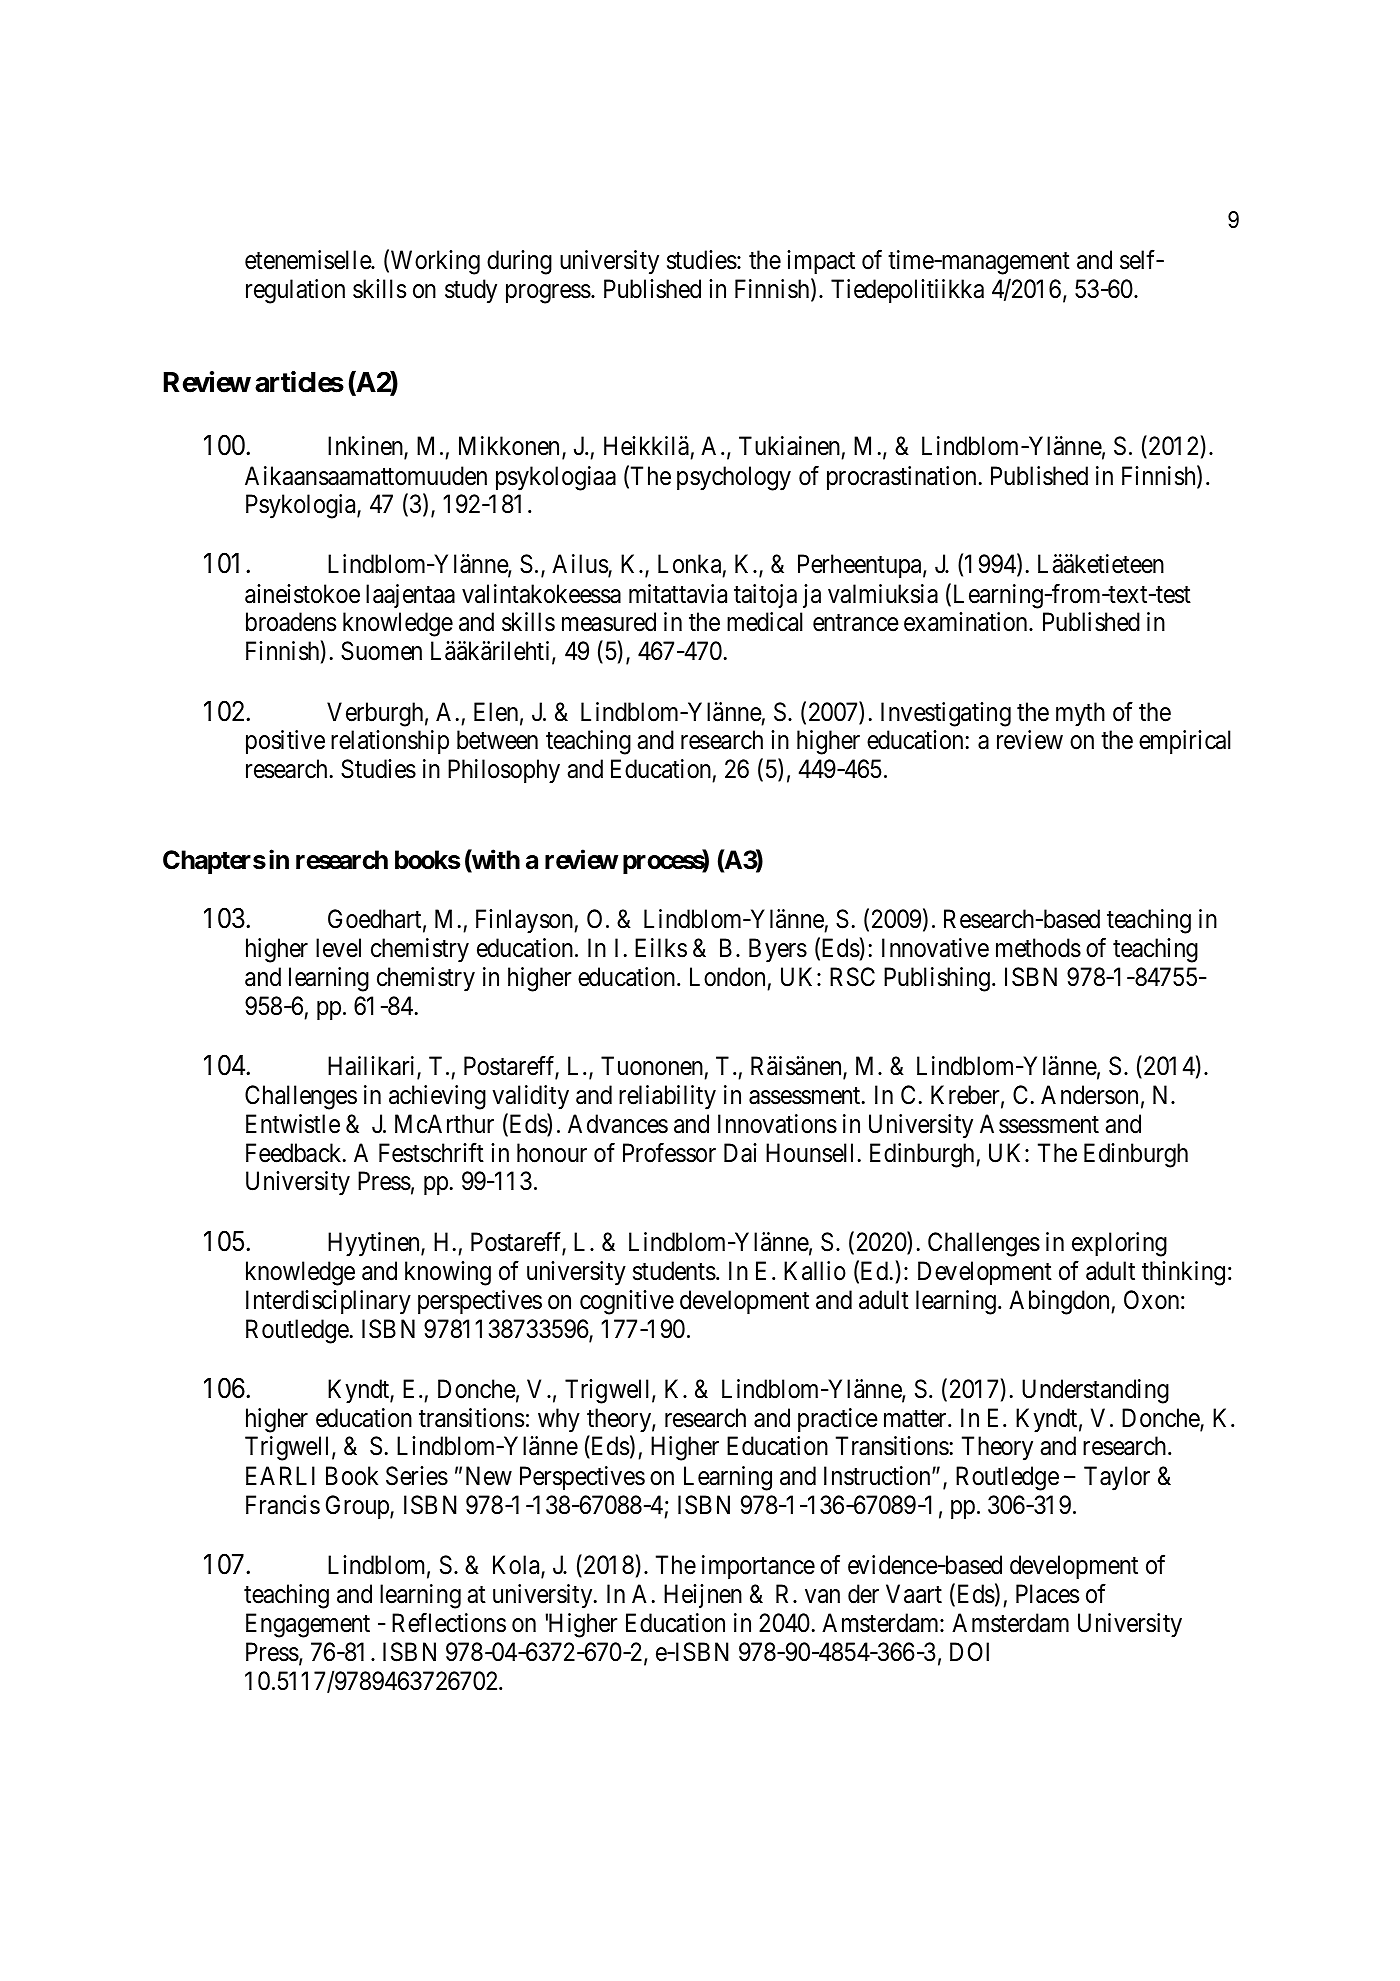 The height and width of the screenshot is (1981, 1400). What do you see at coordinates (1047, 1594) in the screenshot?
I see `Places` at bounding box center [1047, 1594].
